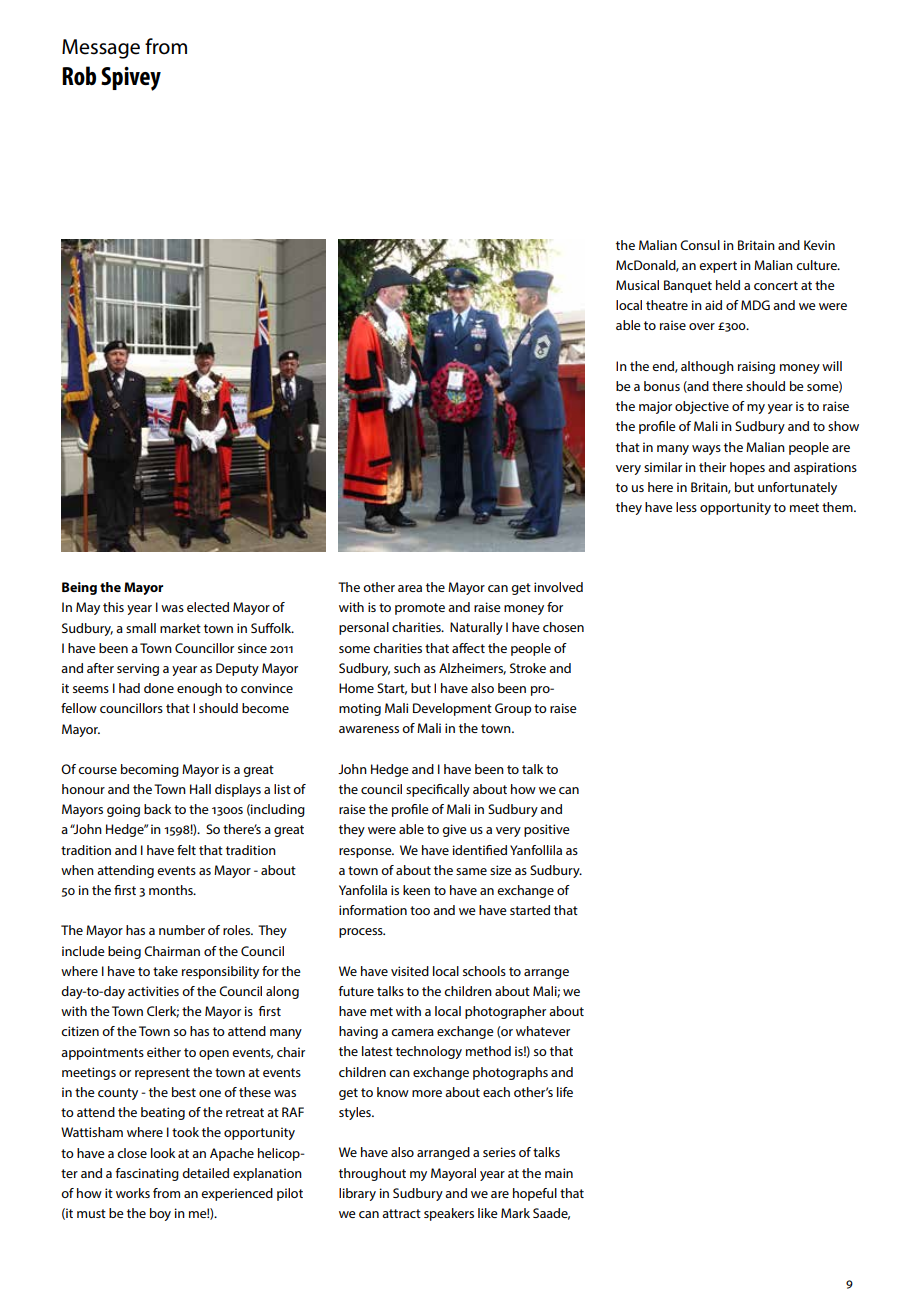  I want to click on Consul, so click(700, 245).
